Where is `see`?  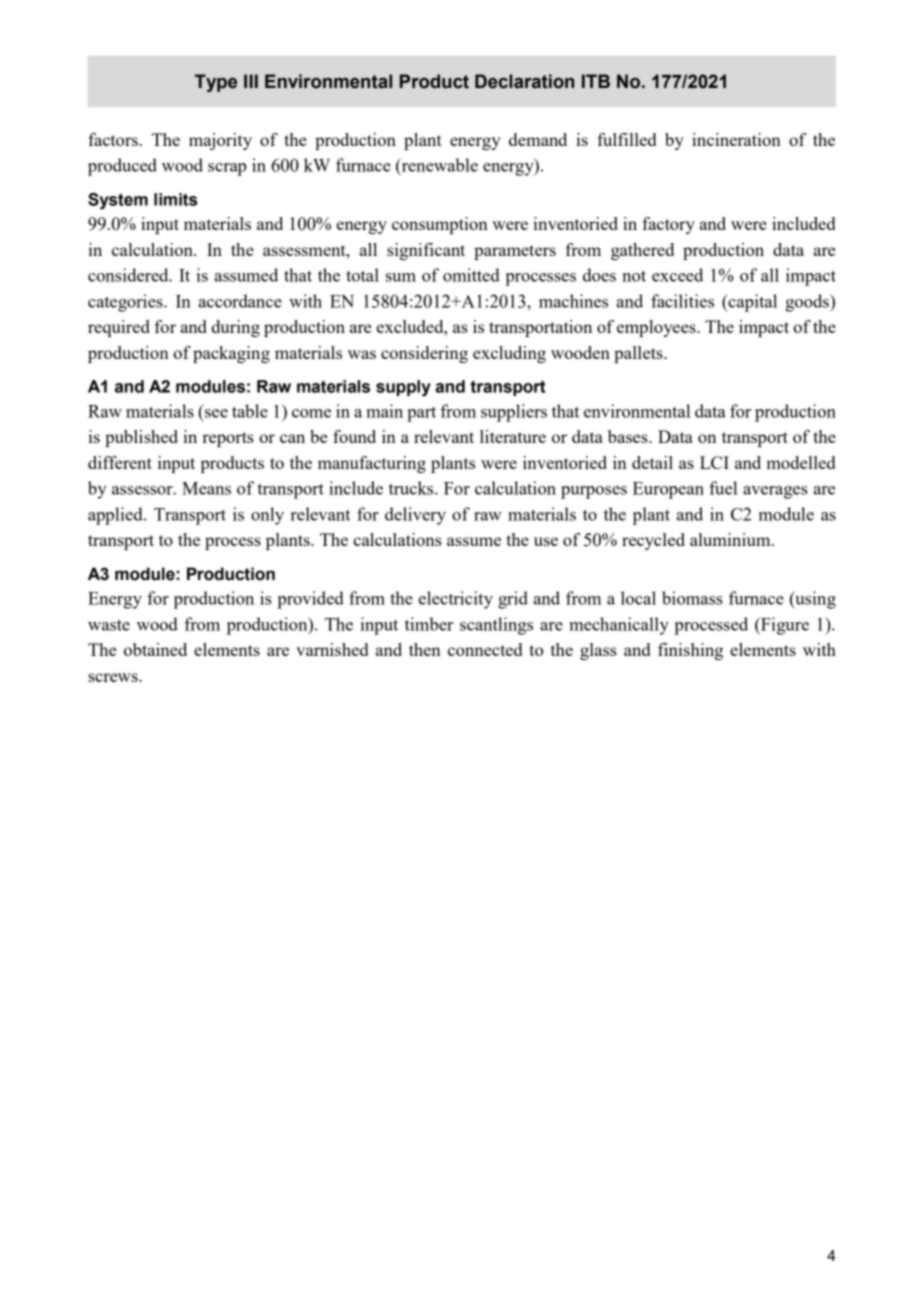 see is located at coordinates (216, 413).
